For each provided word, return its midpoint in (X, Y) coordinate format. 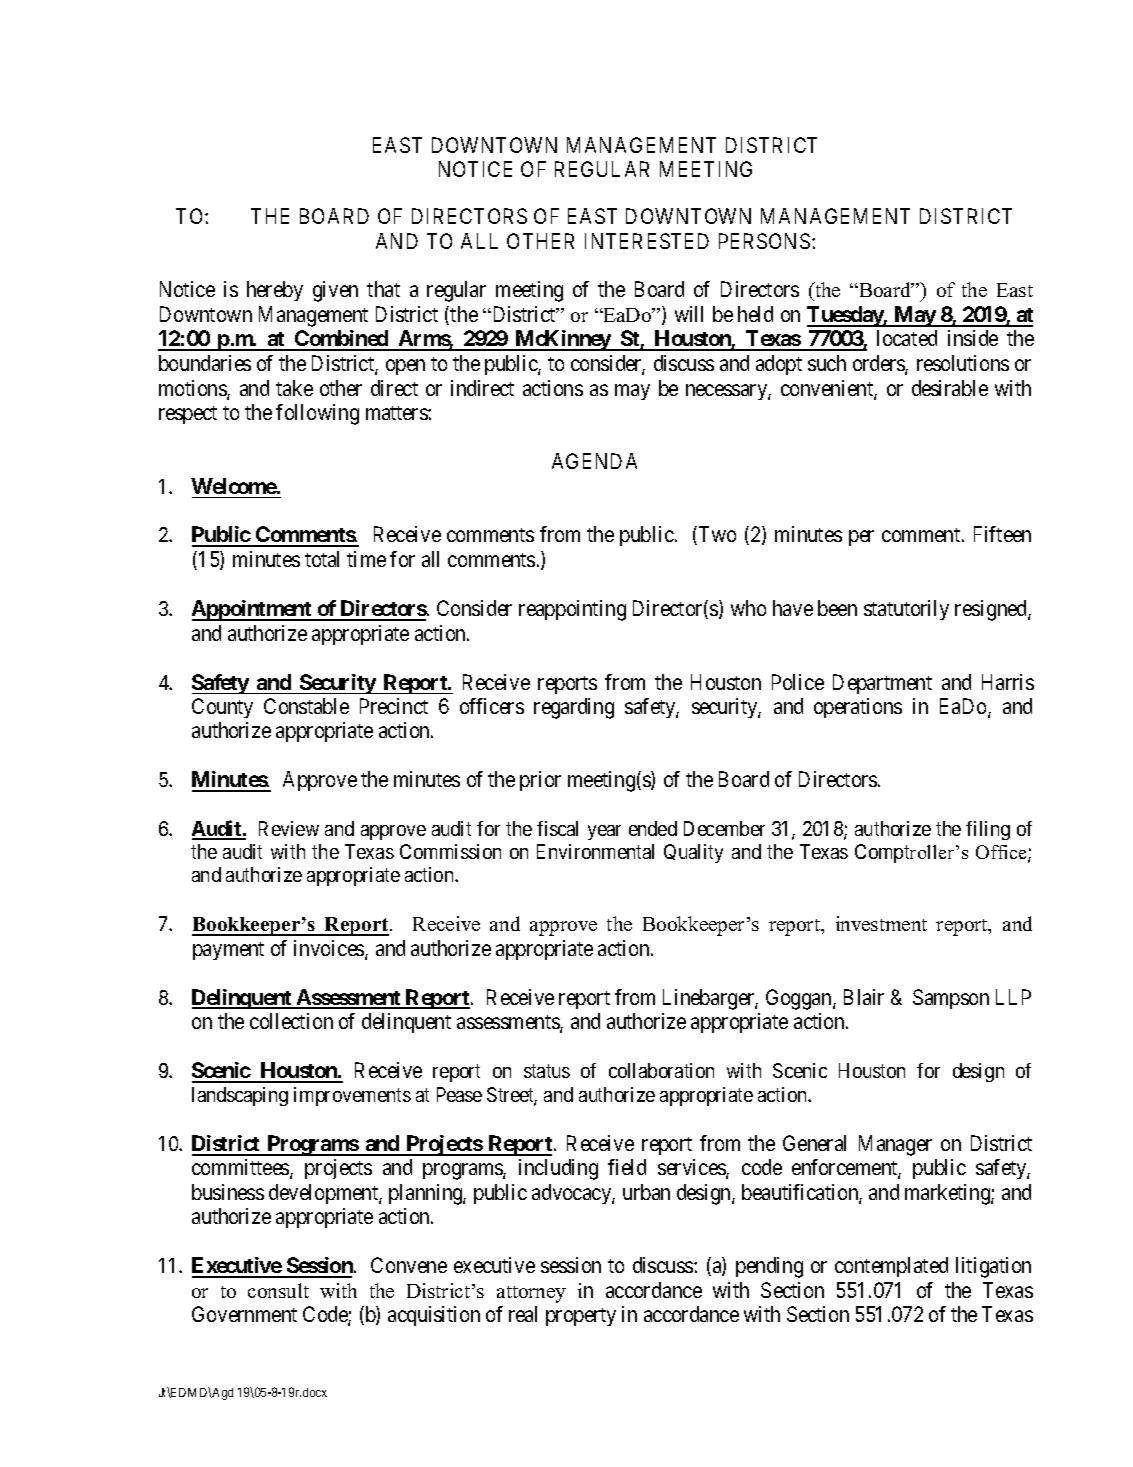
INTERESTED (647, 241)
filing (988, 830)
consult (278, 1290)
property (581, 1317)
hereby (275, 291)
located (907, 338)
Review (289, 828)
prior (540, 781)
